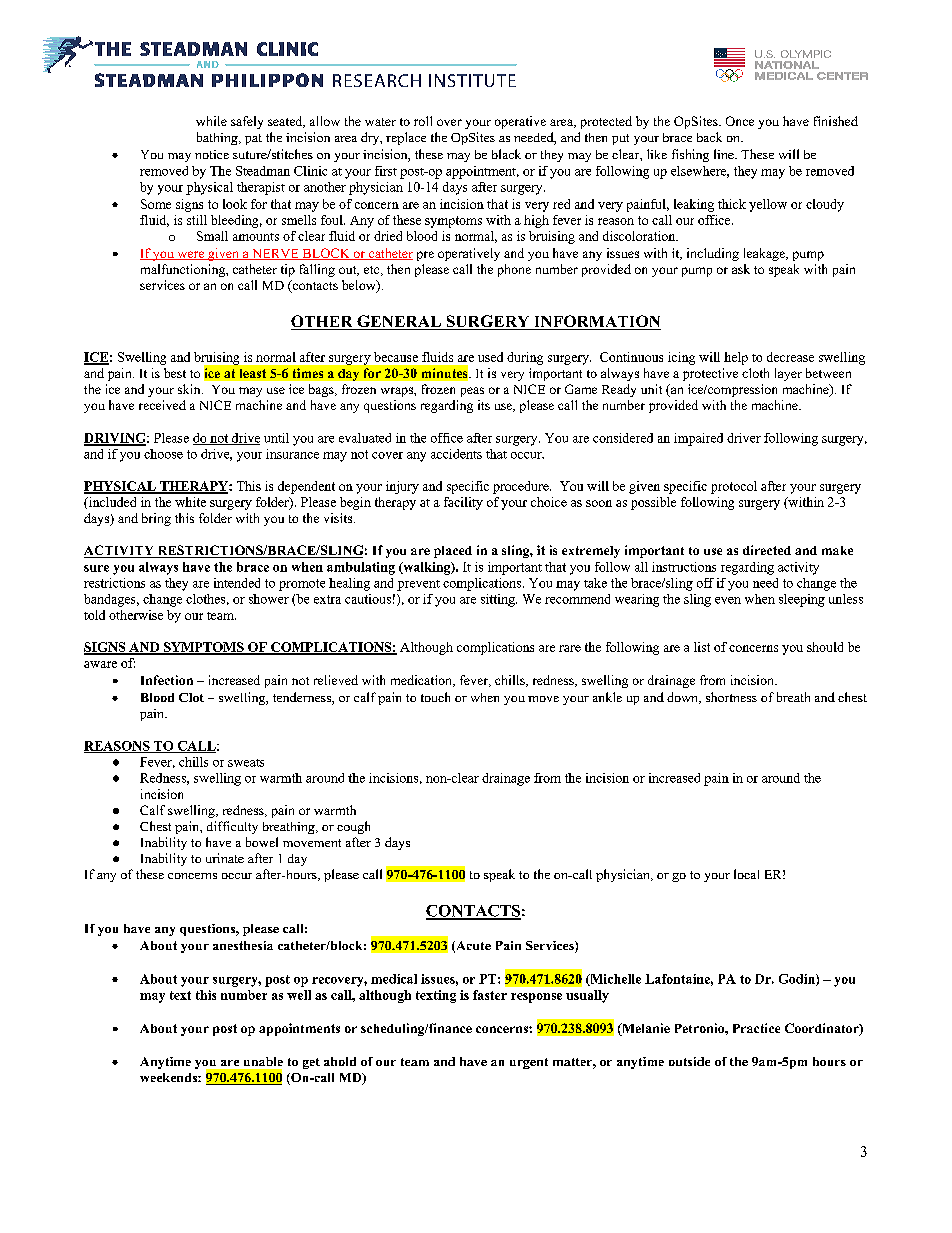 The width and height of the screenshot is (952, 1233). What do you see at coordinates (746, 874) in the screenshot?
I see `local` at bounding box center [746, 874].
